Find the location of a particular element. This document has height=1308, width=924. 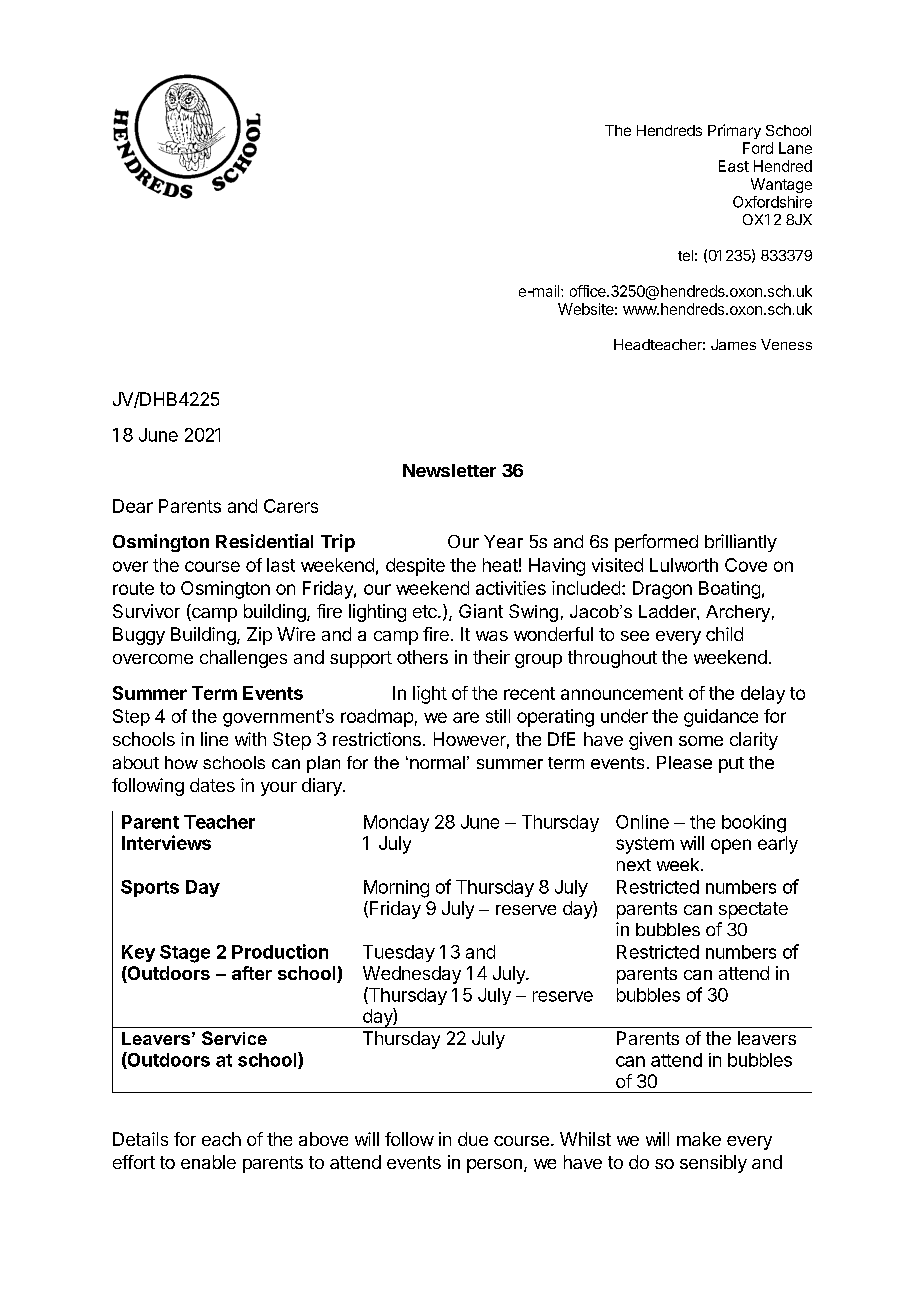

Newsletter is located at coordinates (449, 470).
